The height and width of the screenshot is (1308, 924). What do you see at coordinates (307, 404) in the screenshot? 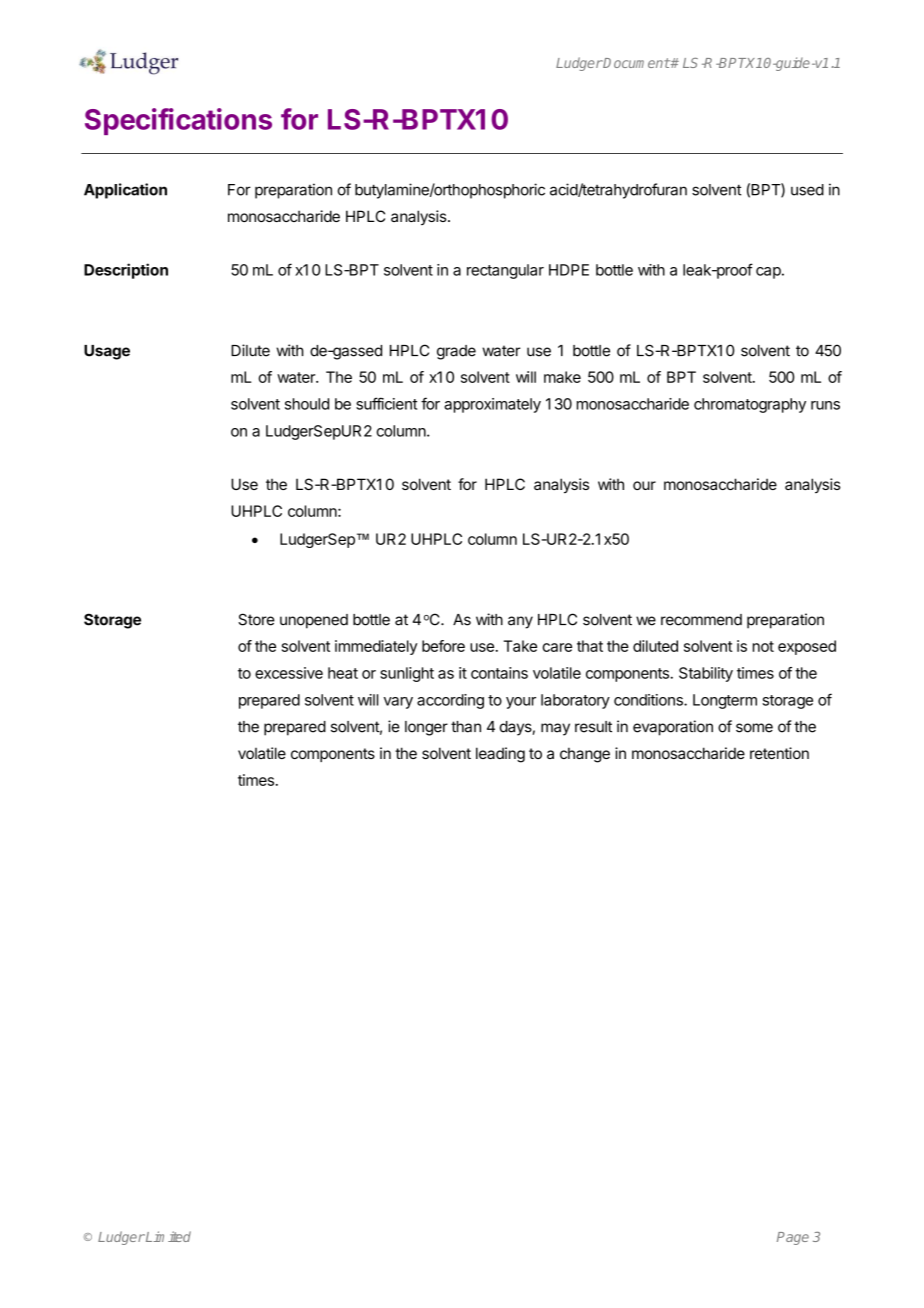
I see `should` at bounding box center [307, 404].
